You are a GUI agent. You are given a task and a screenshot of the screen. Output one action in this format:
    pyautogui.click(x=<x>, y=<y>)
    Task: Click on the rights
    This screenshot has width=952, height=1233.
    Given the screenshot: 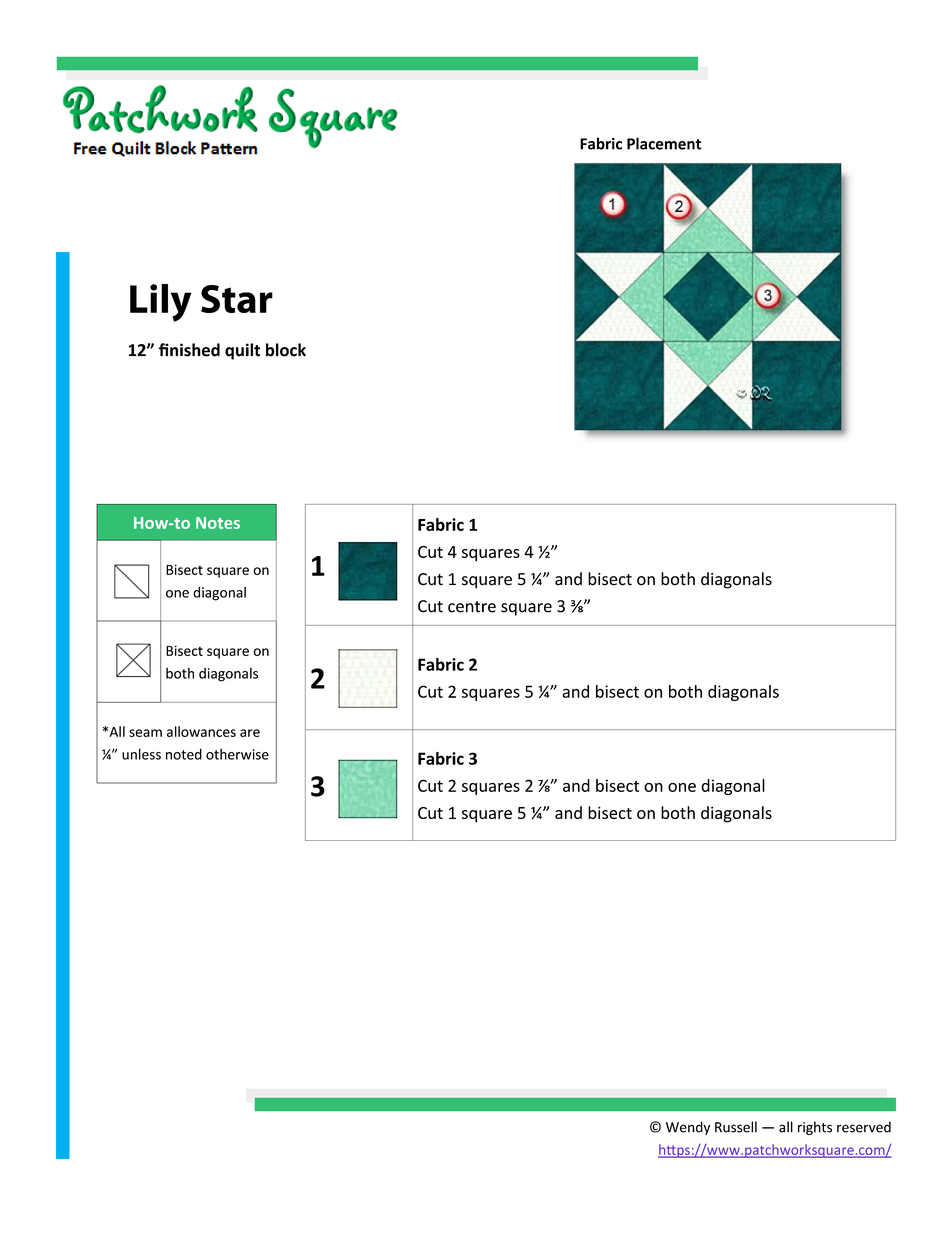 What is the action you would take?
    pyautogui.click(x=815, y=1128)
